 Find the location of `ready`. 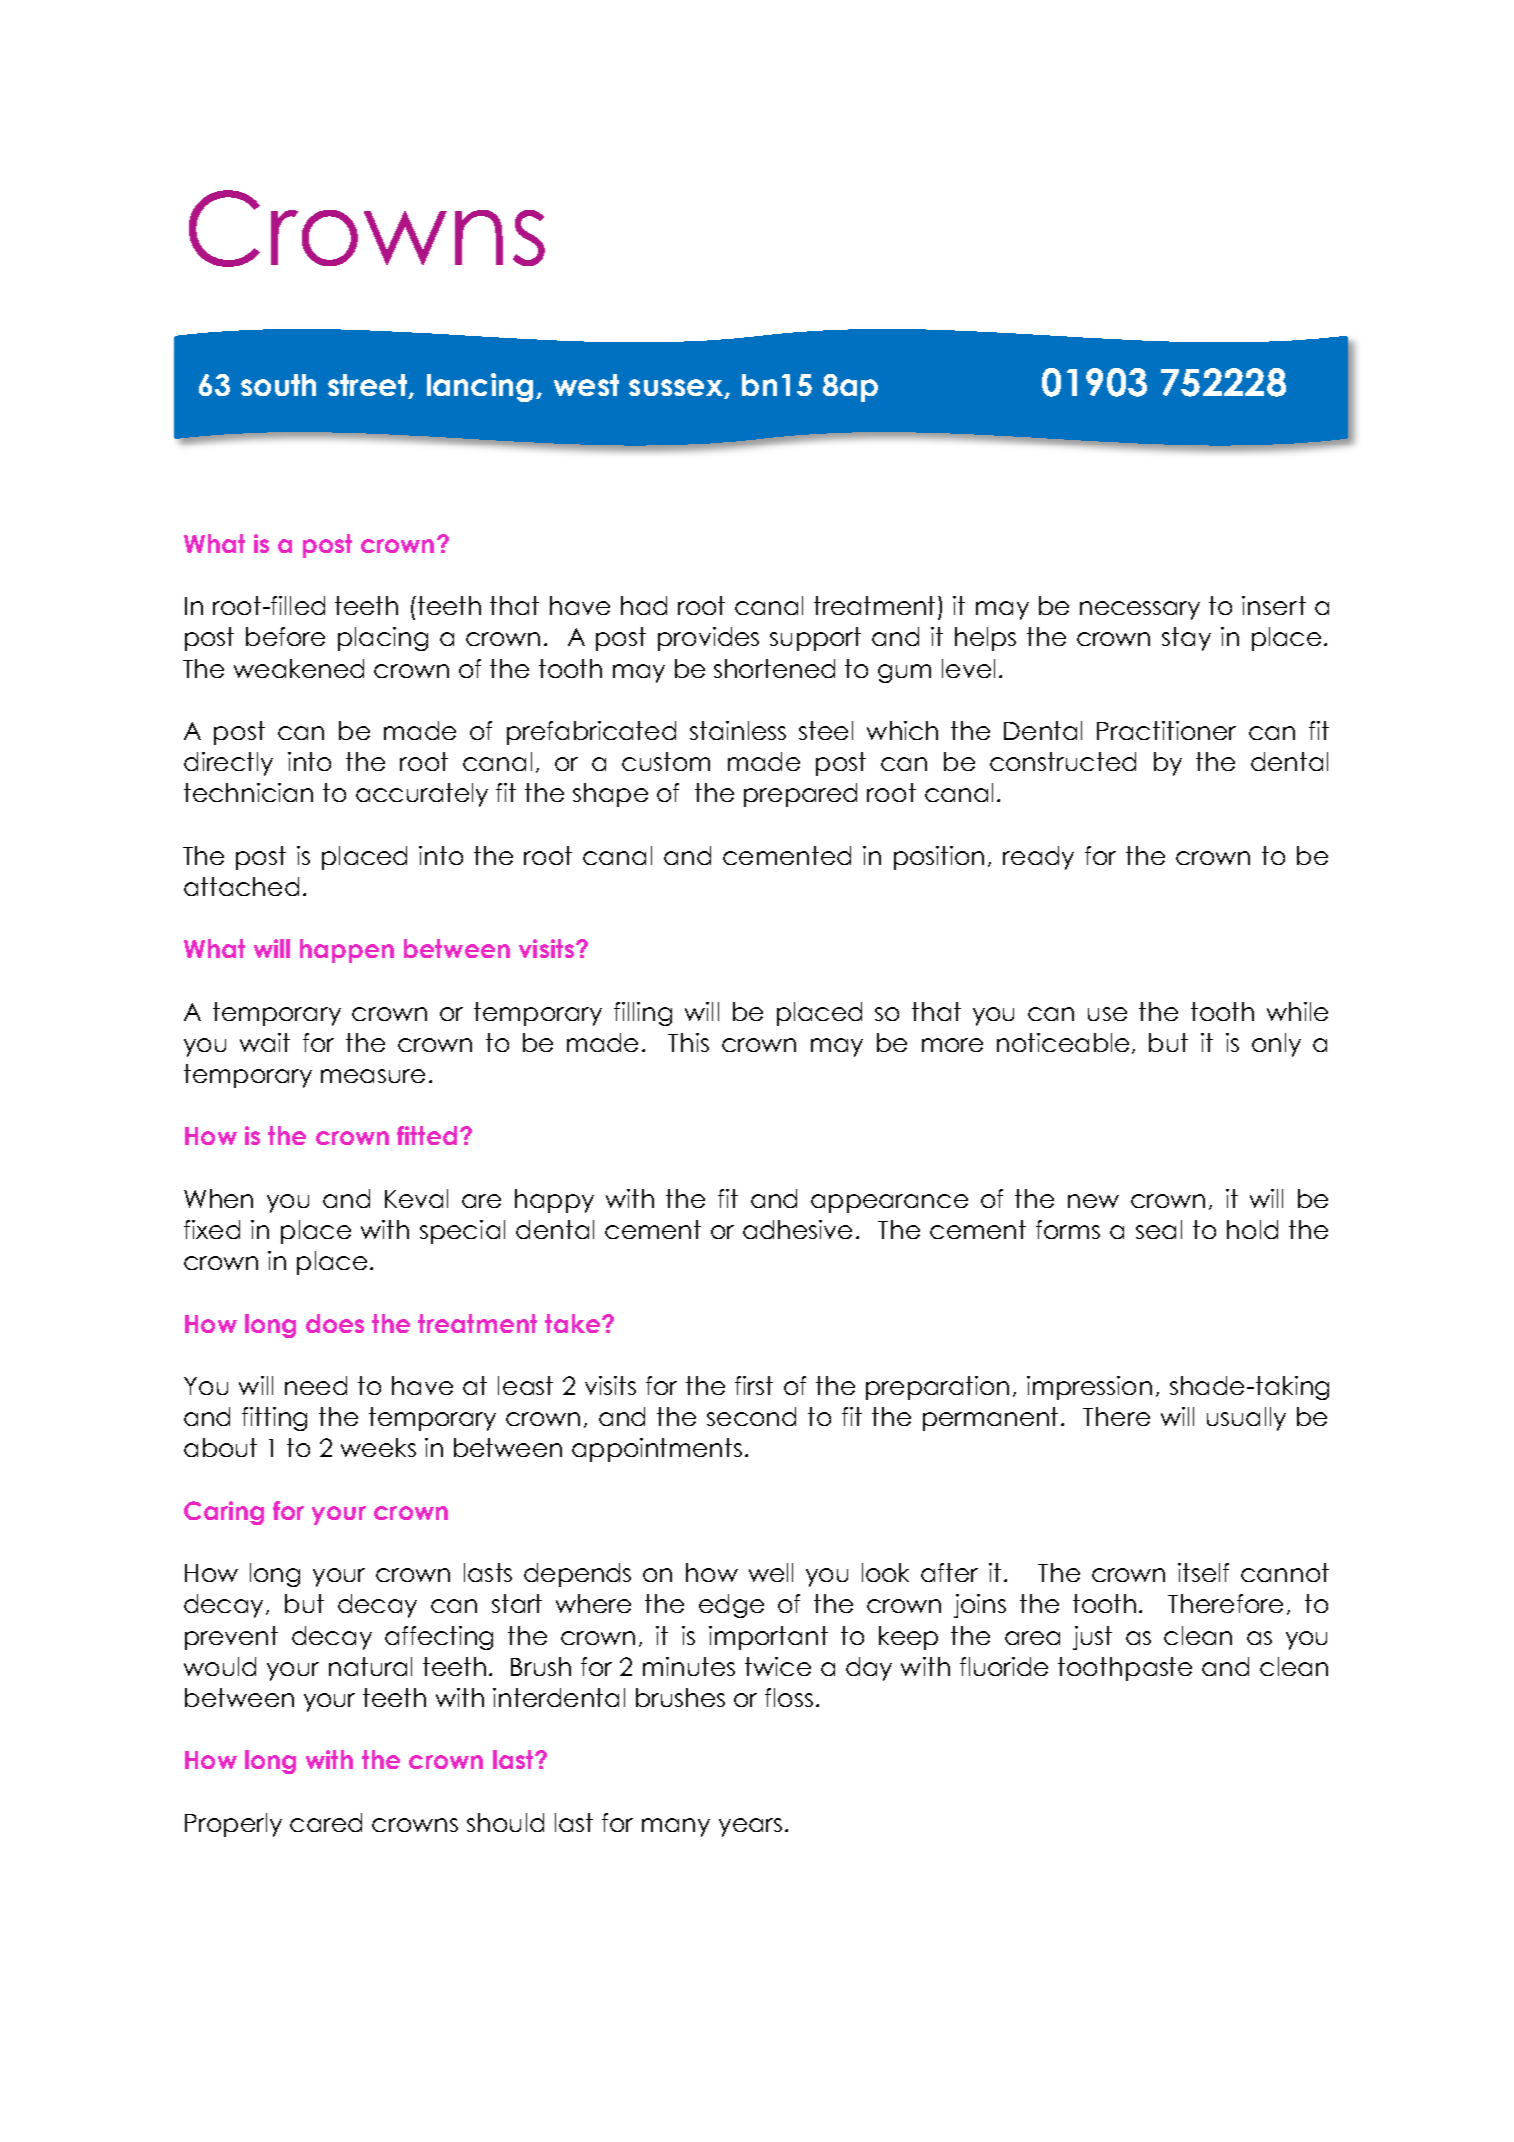

ready is located at coordinates (1038, 858).
